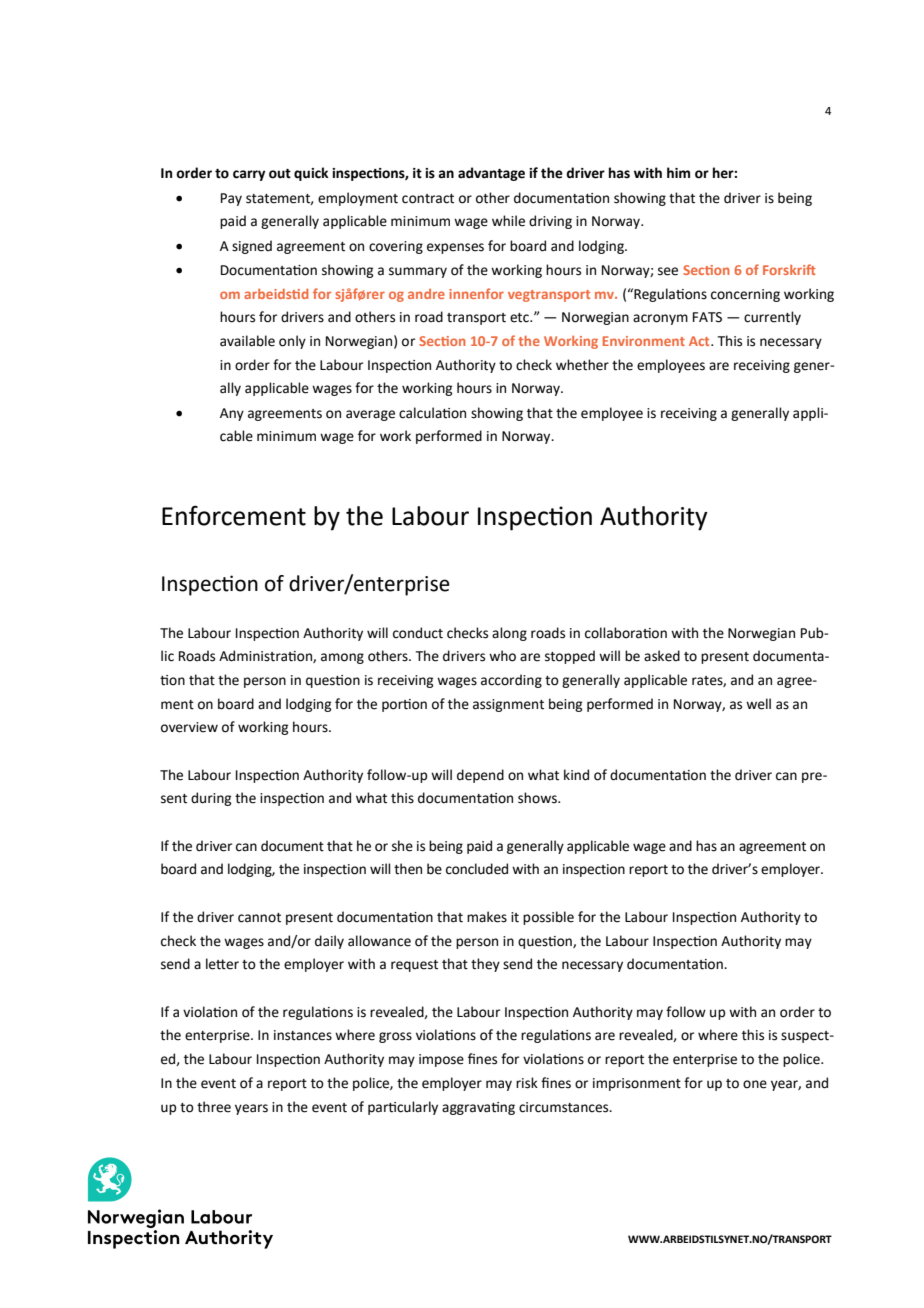 This screenshot has height=1308, width=924. Describe the element at coordinates (370, 415) in the screenshot. I see `average` at that location.
